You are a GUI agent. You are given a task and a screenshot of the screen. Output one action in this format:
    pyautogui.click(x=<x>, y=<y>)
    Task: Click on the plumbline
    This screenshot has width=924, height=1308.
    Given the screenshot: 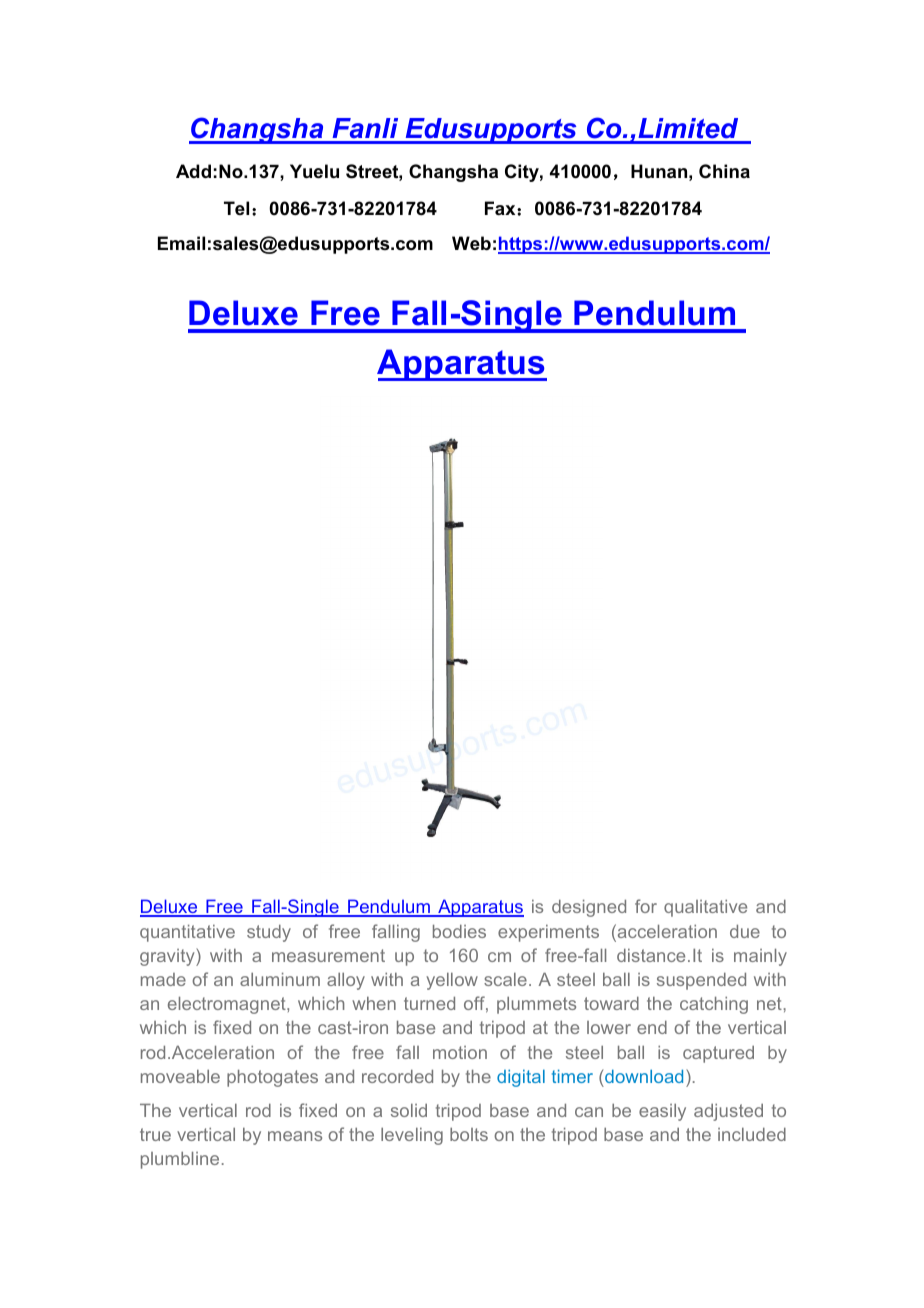 What is the action you would take?
    pyautogui.click(x=180, y=1160)
